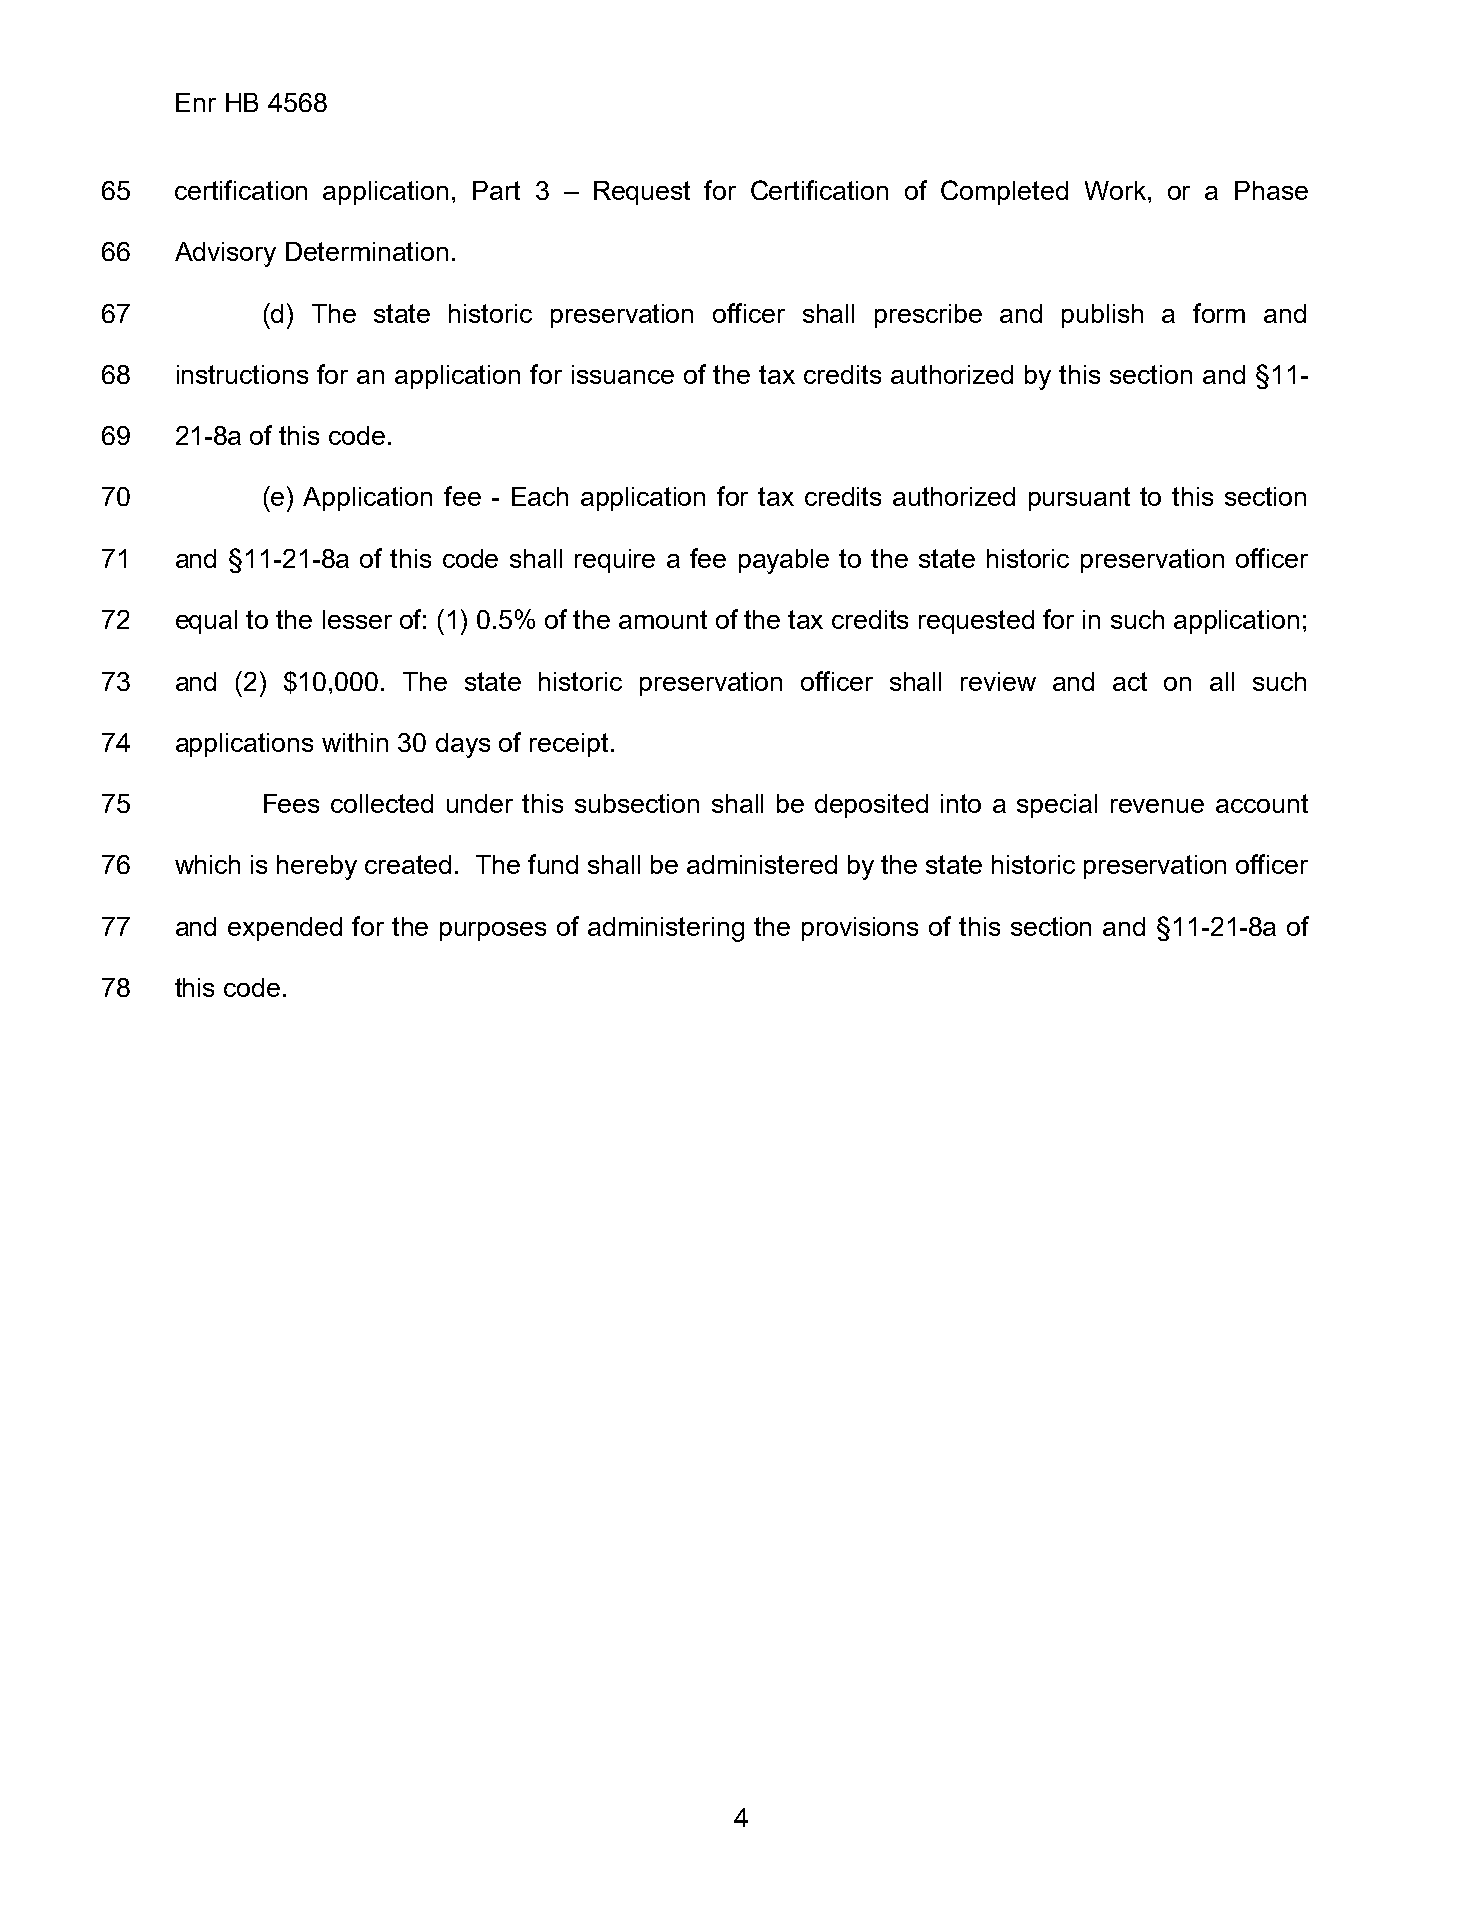  Describe the element at coordinates (1079, 499) in the document. I see `pursuant` at that location.
